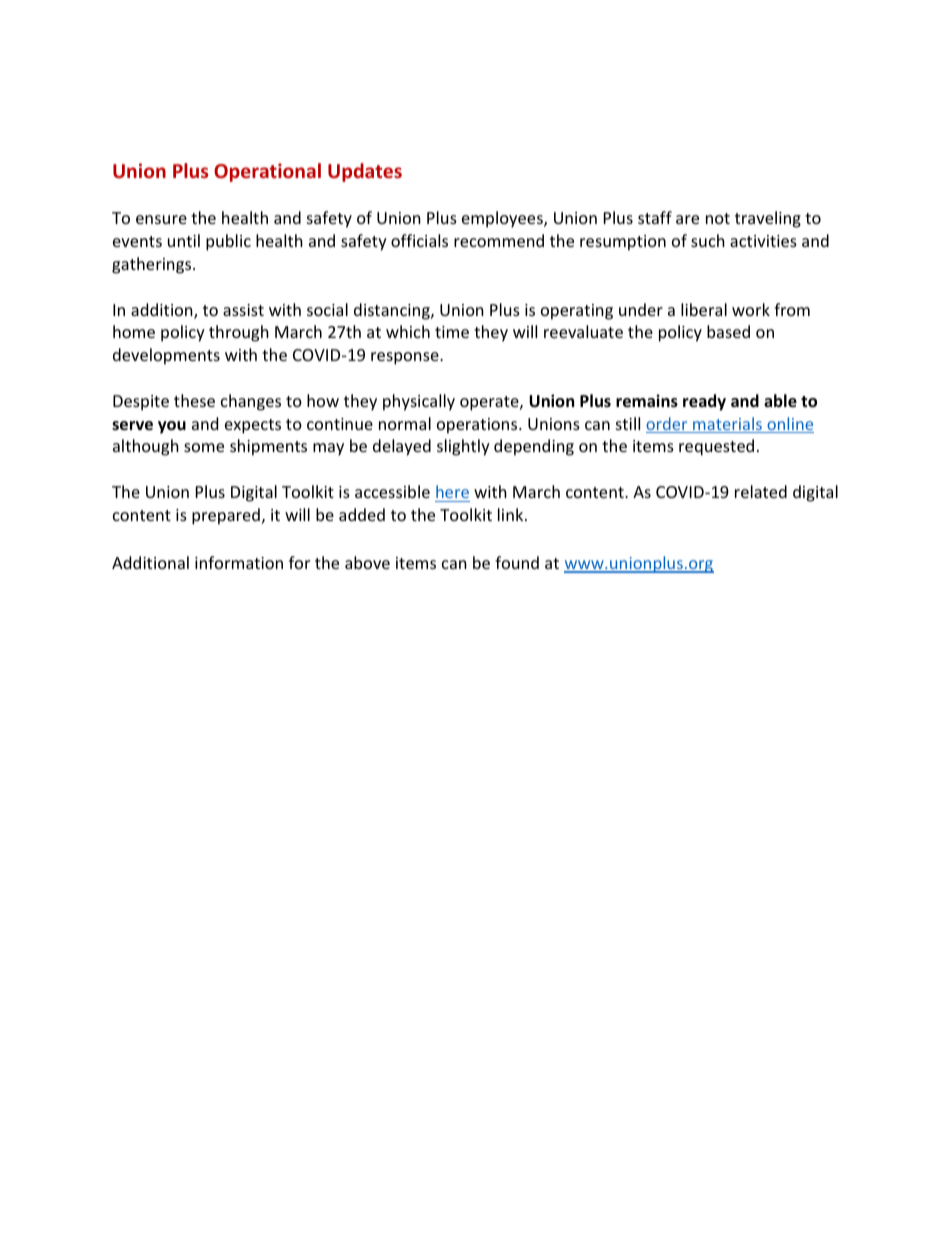 This page has height=1233, width=952. Describe the element at coordinates (718, 218) in the page. I see `not` at that location.
